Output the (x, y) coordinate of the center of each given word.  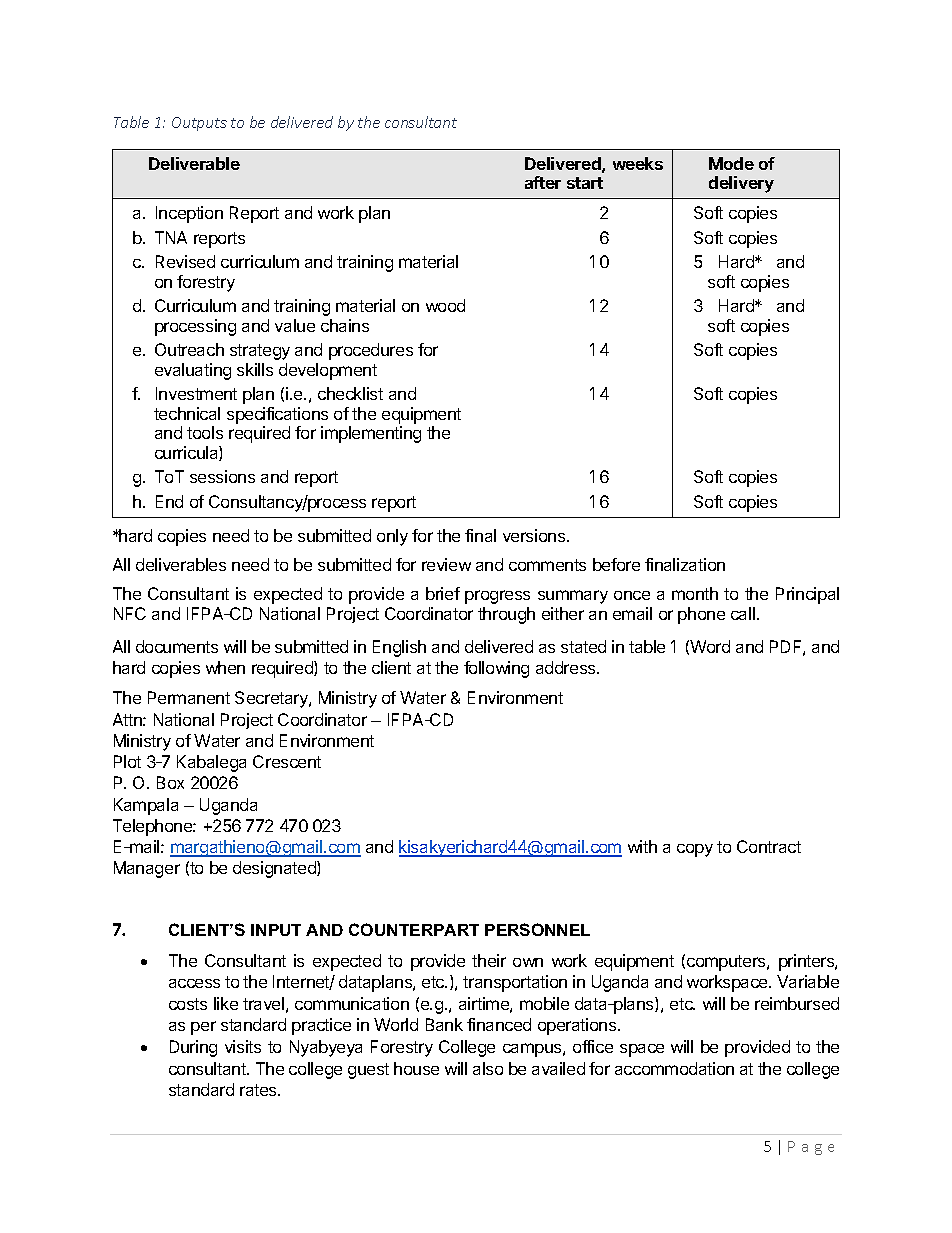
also (488, 1068)
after (543, 182)
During (193, 1048)
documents (177, 646)
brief (443, 593)
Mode (731, 163)
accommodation (674, 1068)
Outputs (199, 124)
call (743, 613)
